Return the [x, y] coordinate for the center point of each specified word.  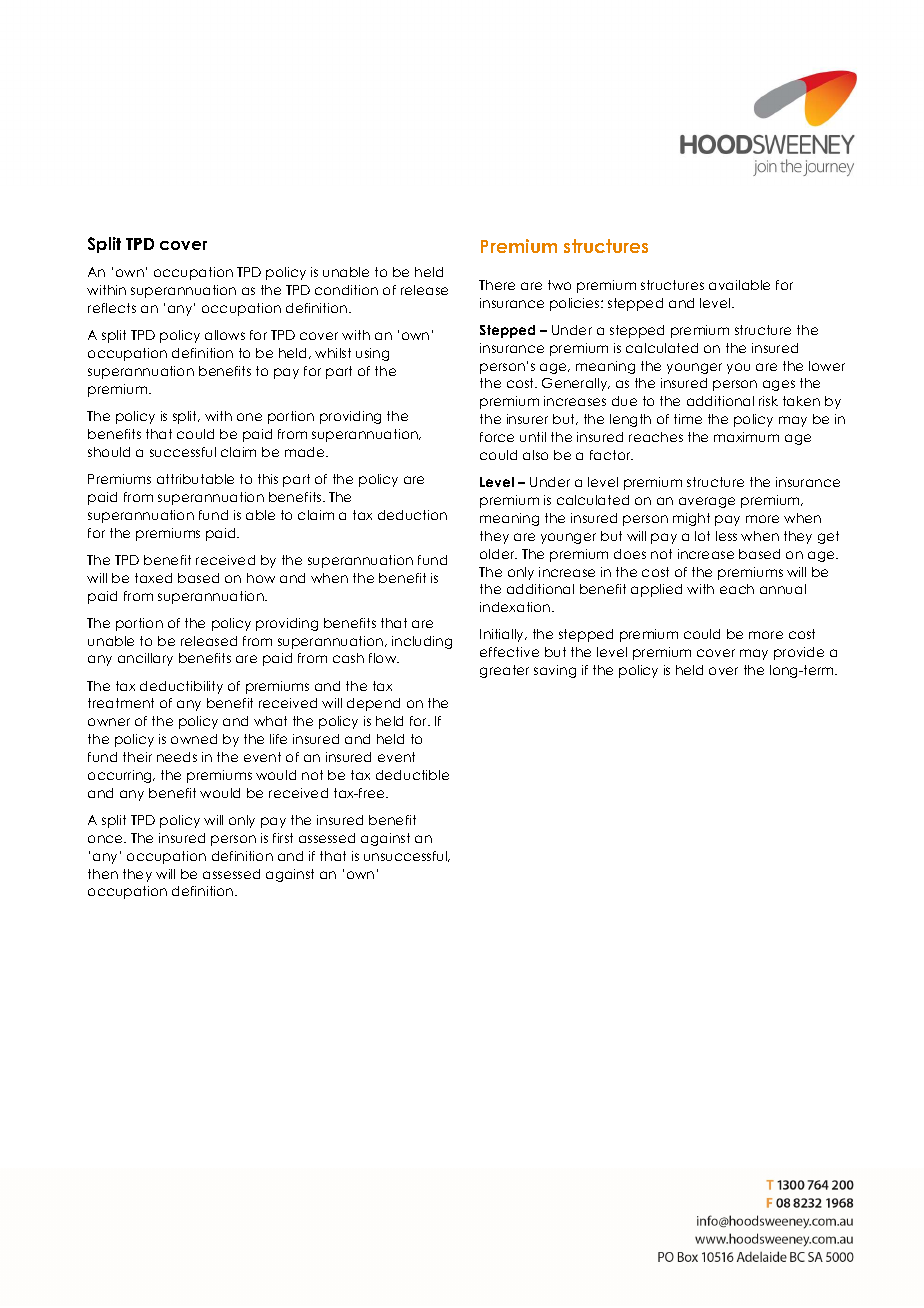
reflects [112, 308]
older [498, 554]
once [107, 839]
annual [783, 589]
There [497, 285]
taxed [153, 578]
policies [576, 304]
